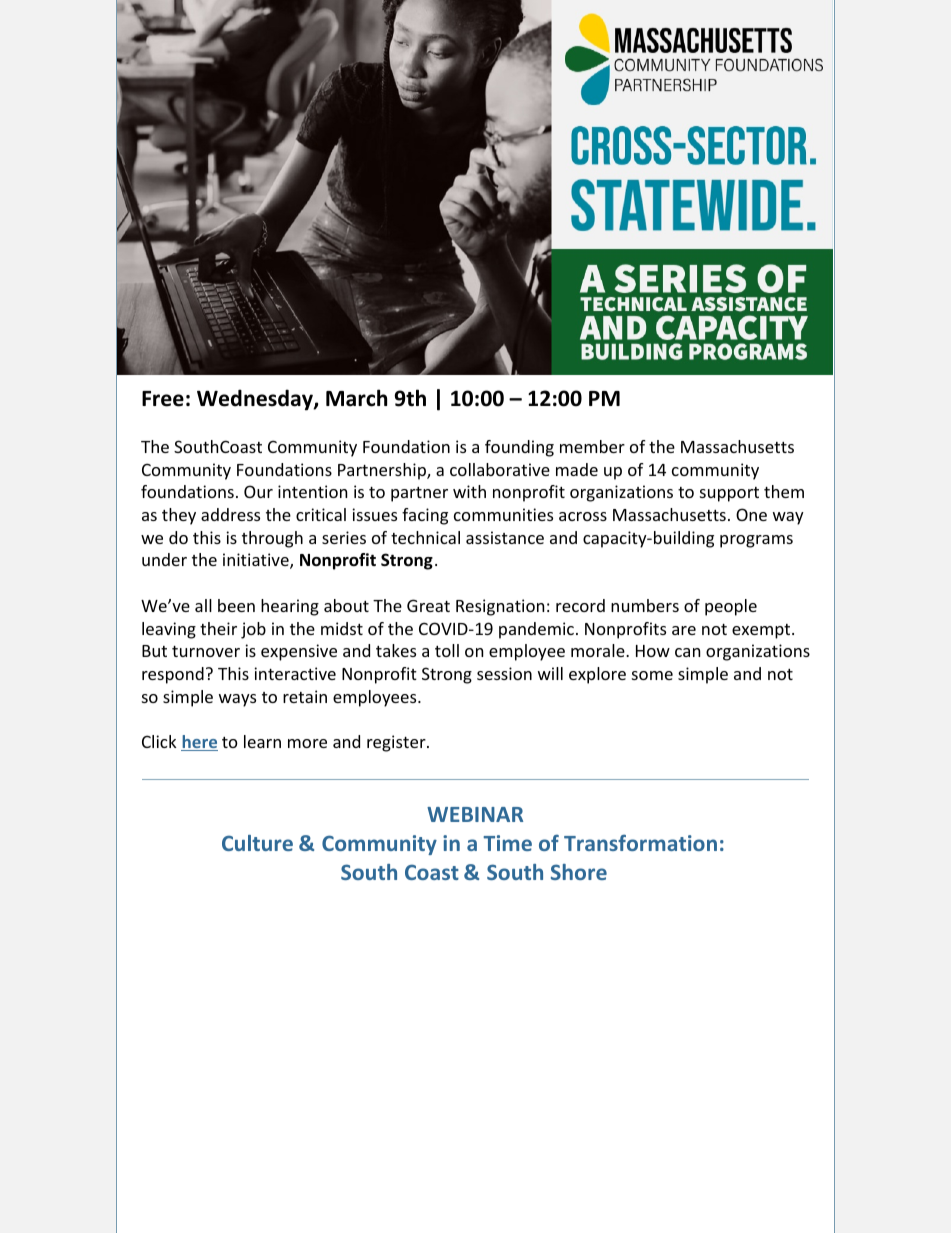 The image size is (952, 1233). I want to click on programs, so click(756, 541).
